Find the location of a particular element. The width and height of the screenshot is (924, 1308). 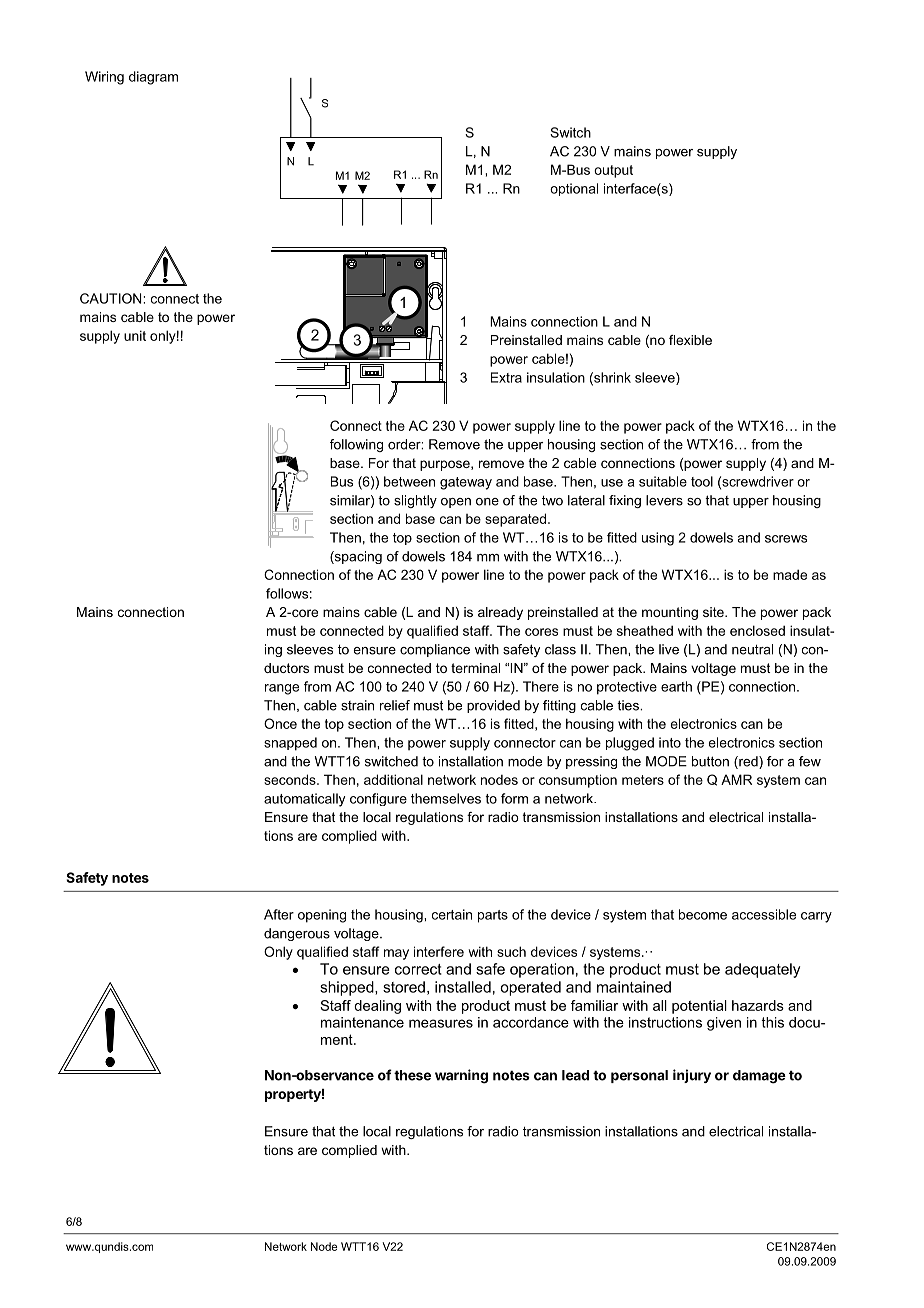

Extra is located at coordinates (506, 377).
